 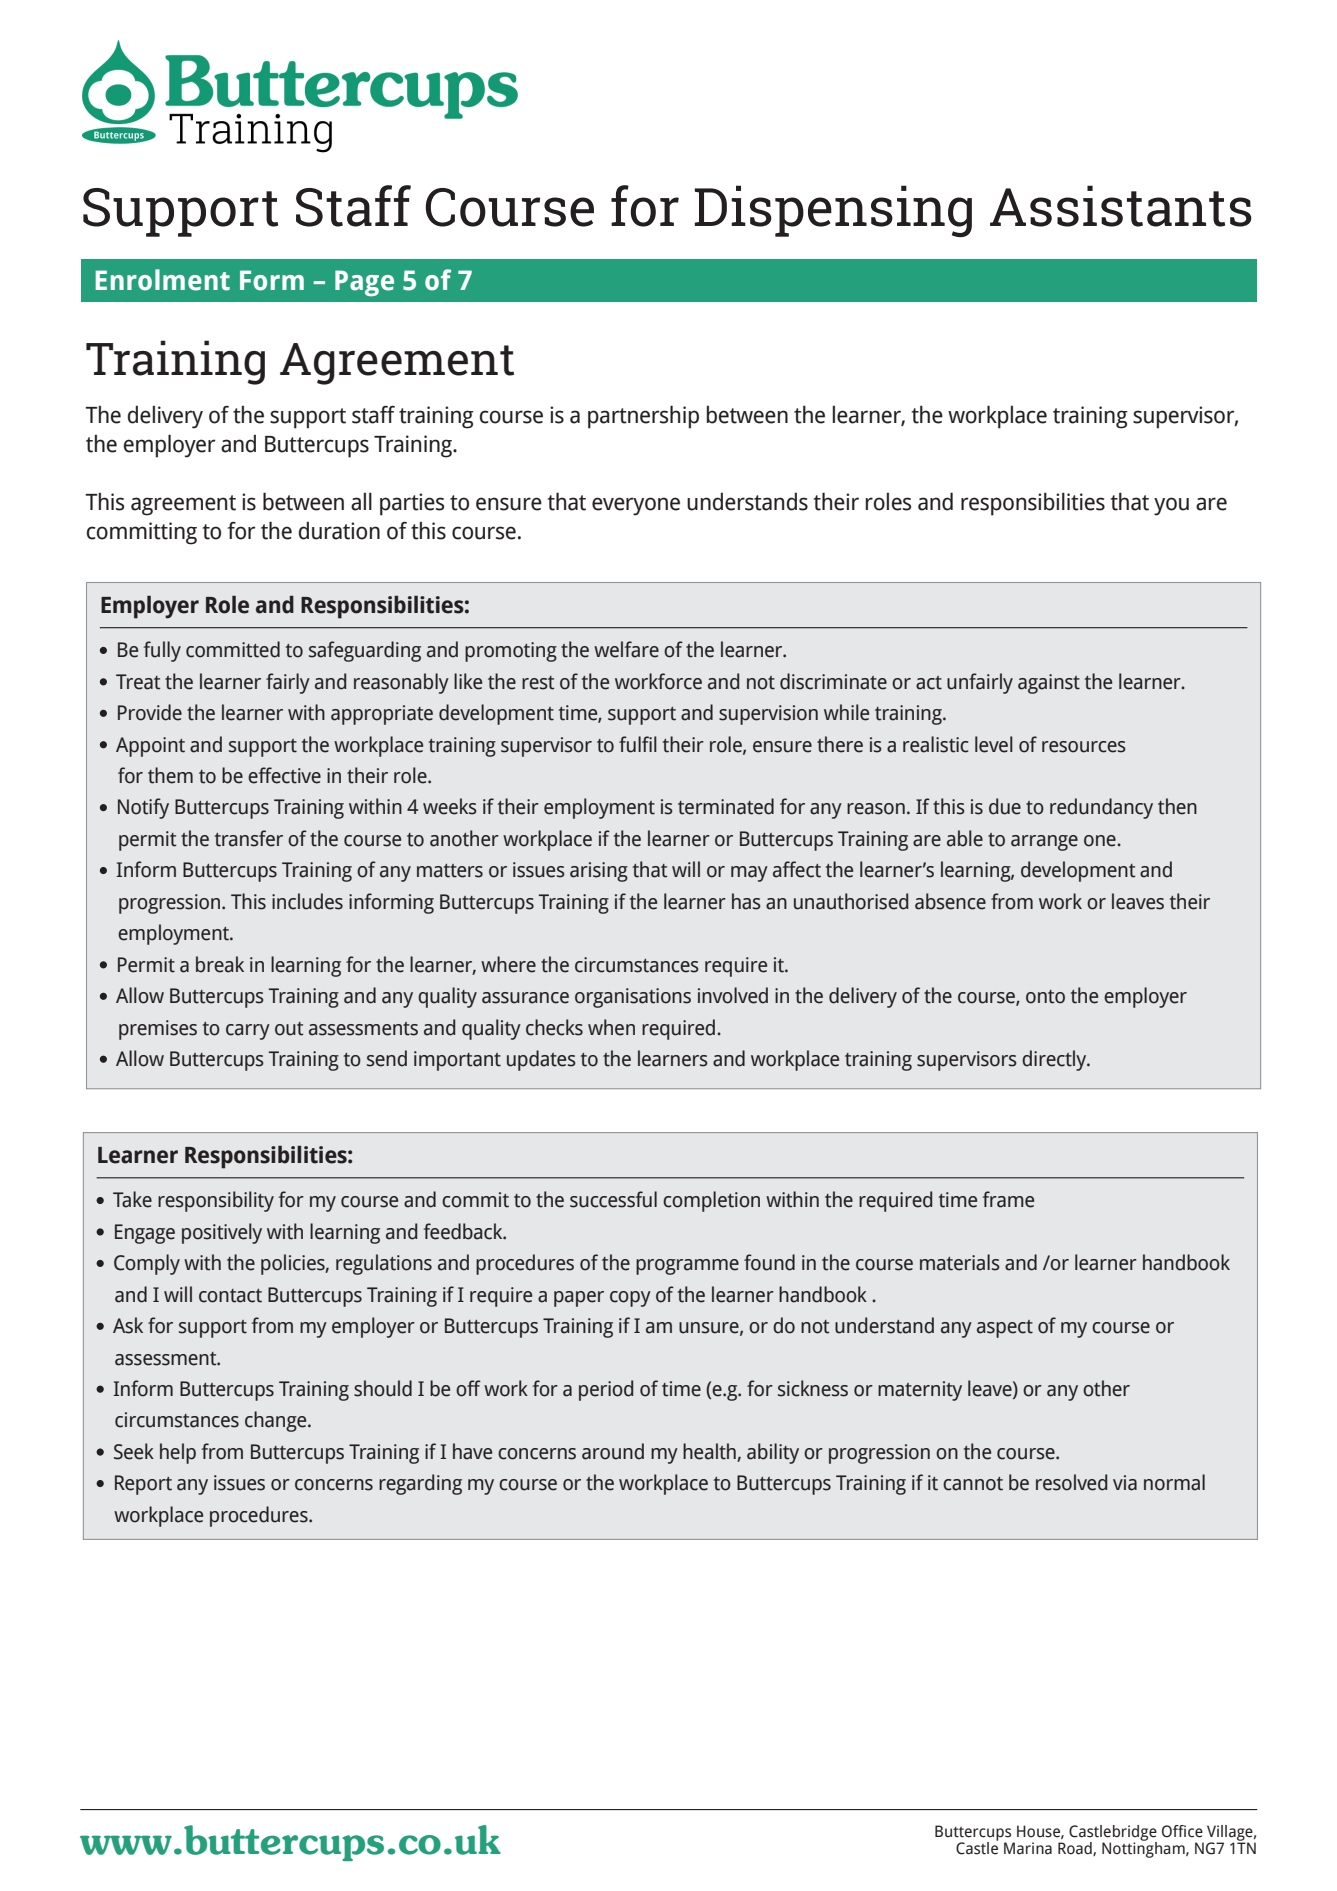 What do you see at coordinates (178, 1453) in the screenshot?
I see `help` at bounding box center [178, 1453].
